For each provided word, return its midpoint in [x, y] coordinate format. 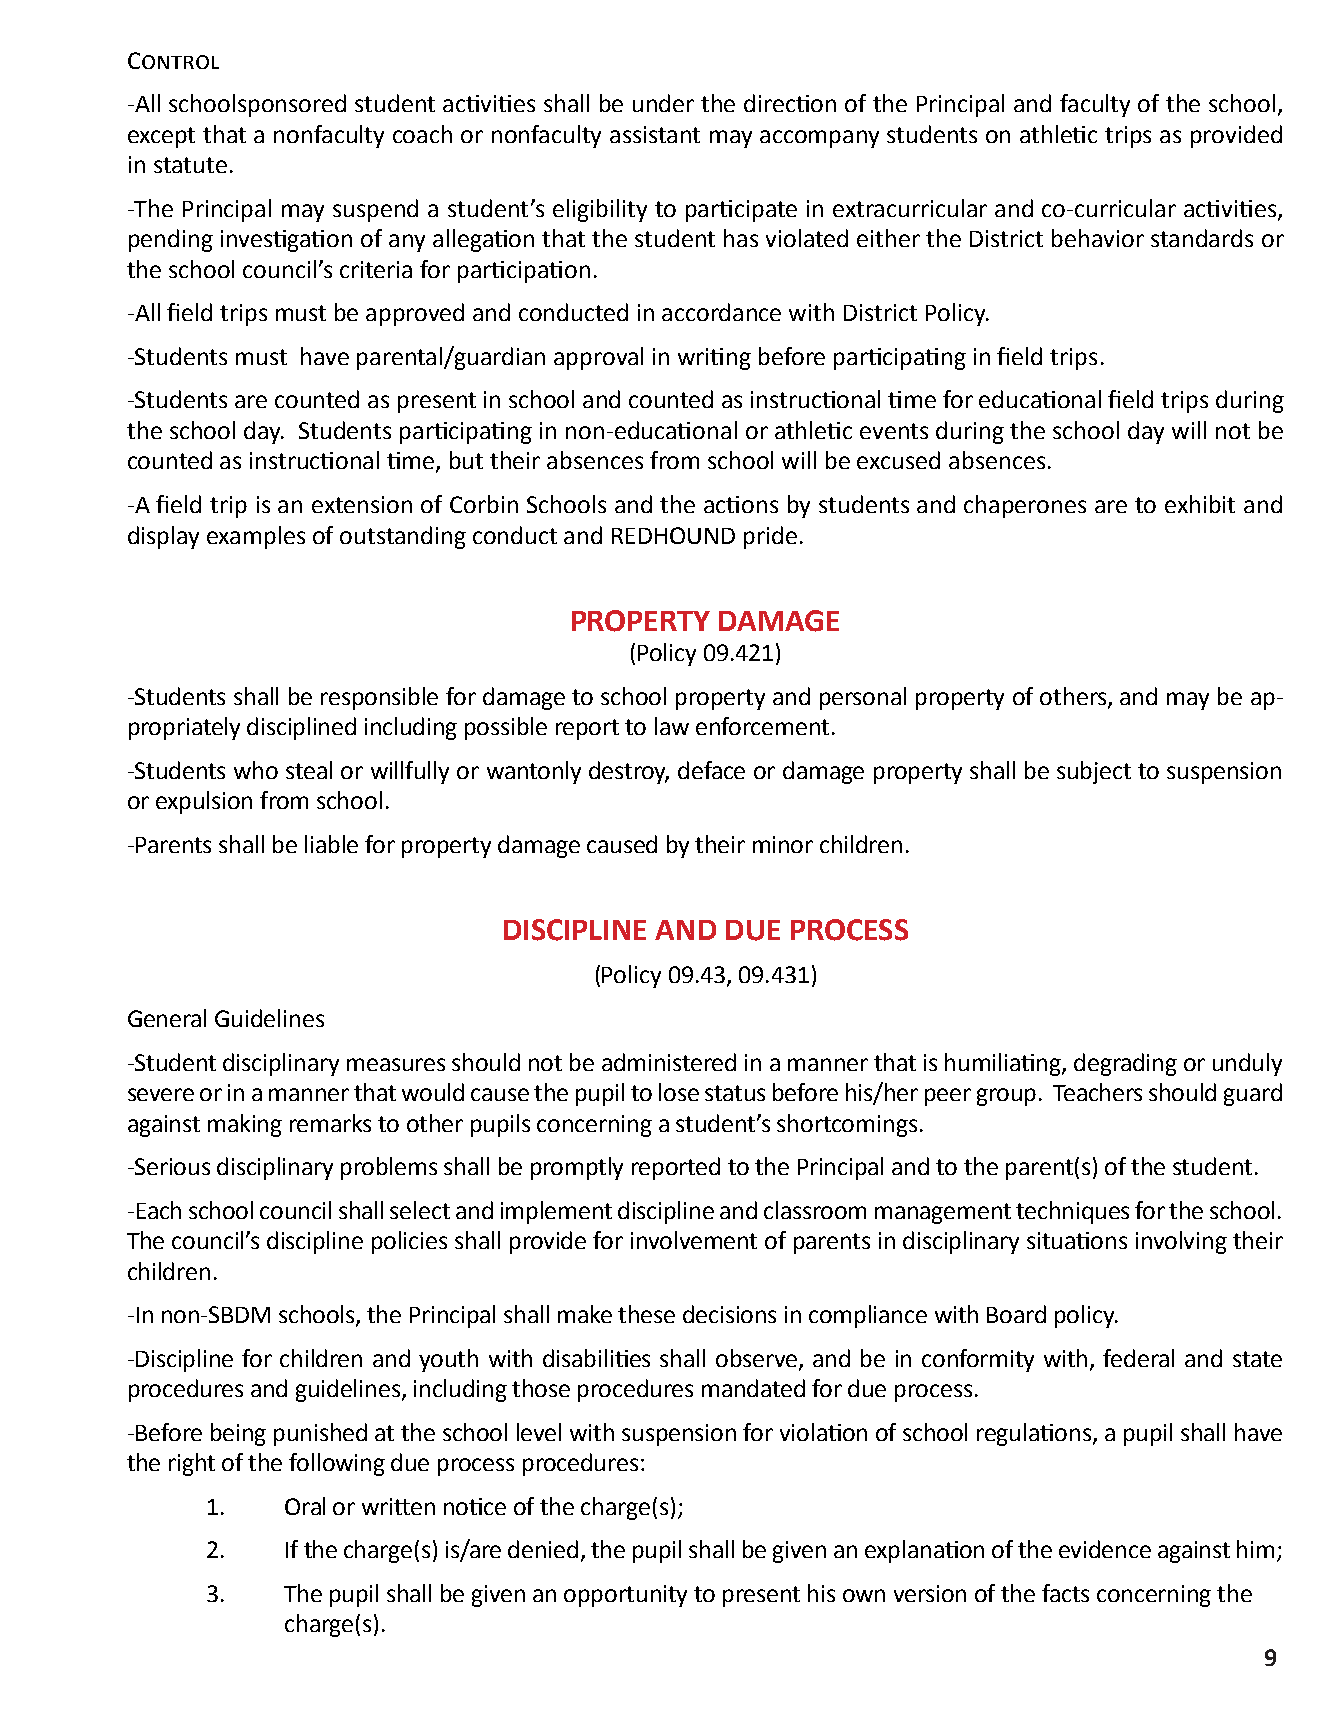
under [663, 103]
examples [256, 537]
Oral [305, 1506]
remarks [330, 1123]
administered [669, 1062]
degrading [1125, 1064]
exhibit [1200, 504]
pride [770, 537]
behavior [1098, 238]
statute [190, 165]
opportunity [625, 1596]
